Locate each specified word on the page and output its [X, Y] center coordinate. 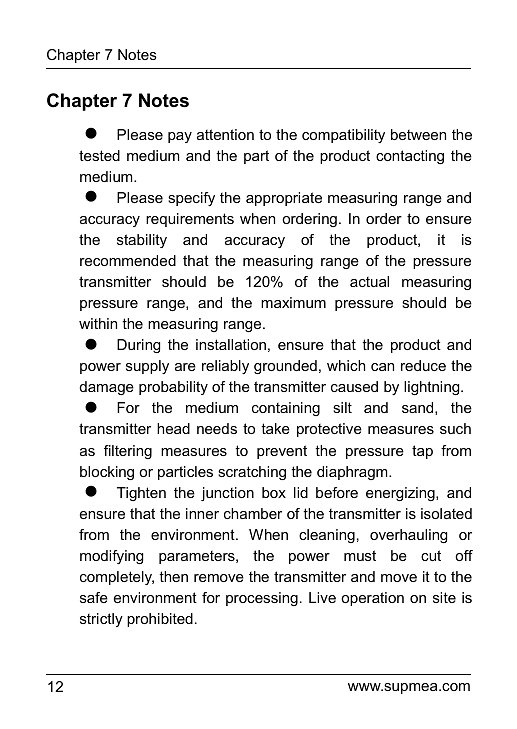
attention [225, 134]
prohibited [160, 620]
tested [99, 155]
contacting [410, 157]
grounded [285, 367]
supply [147, 367]
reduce [423, 365]
